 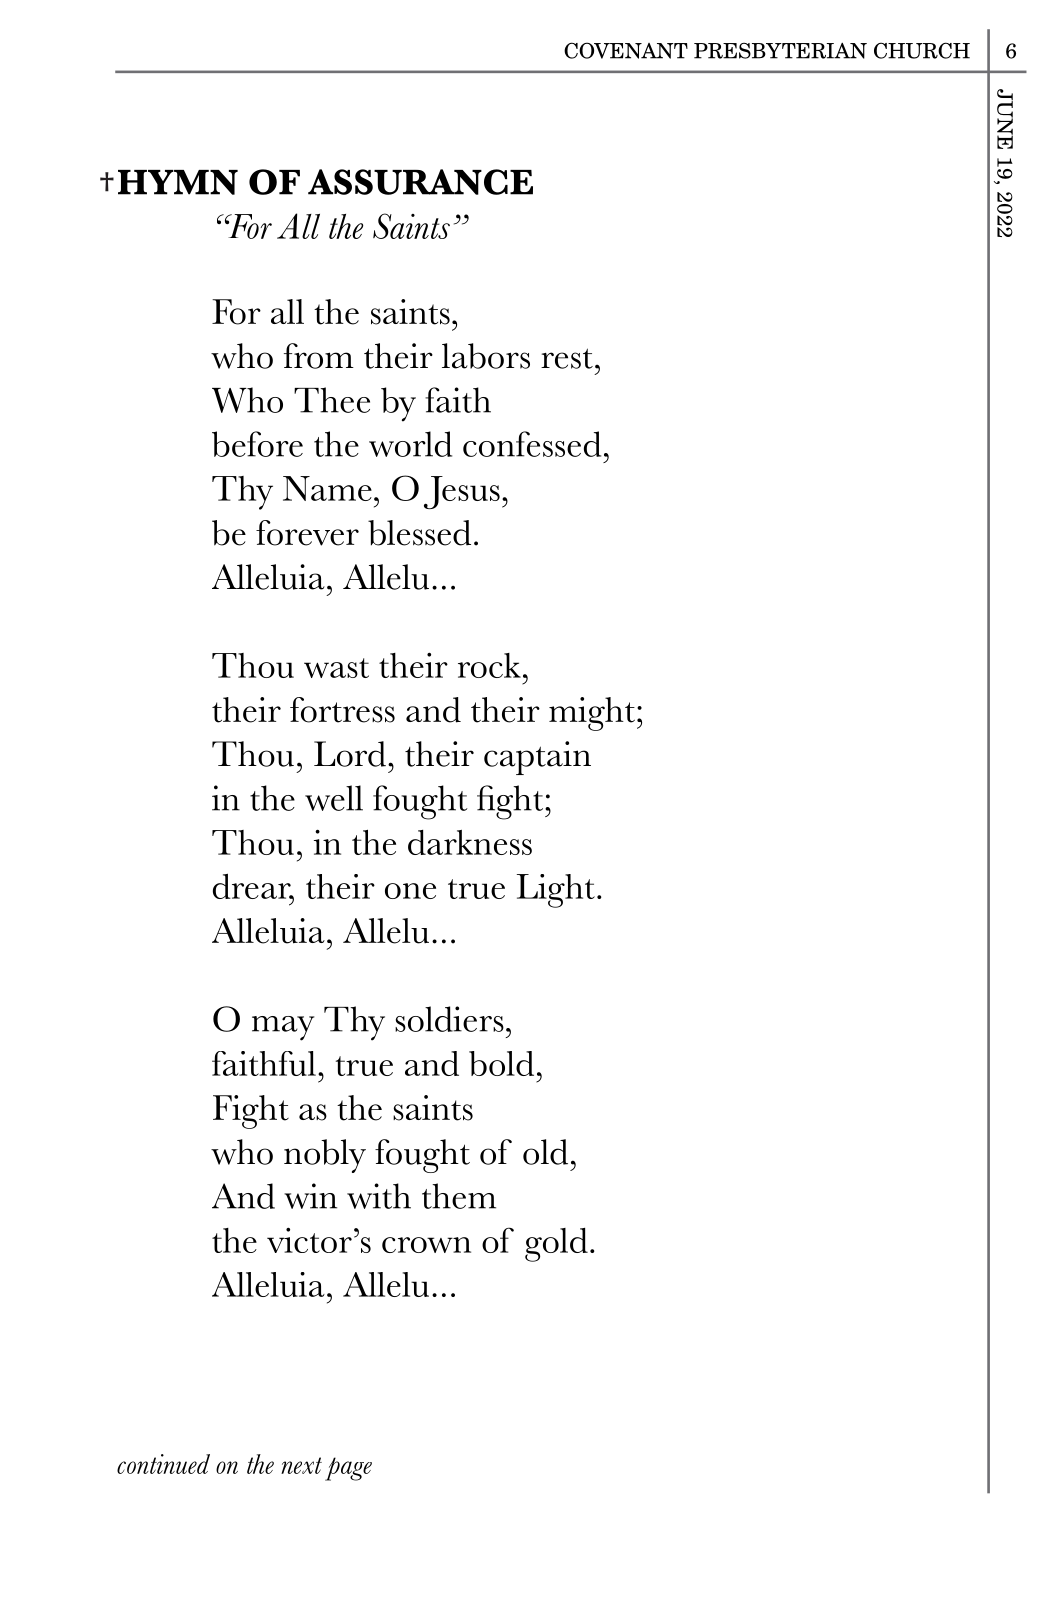 What do you see at coordinates (556, 1245) in the document?
I see `gold` at bounding box center [556, 1245].
